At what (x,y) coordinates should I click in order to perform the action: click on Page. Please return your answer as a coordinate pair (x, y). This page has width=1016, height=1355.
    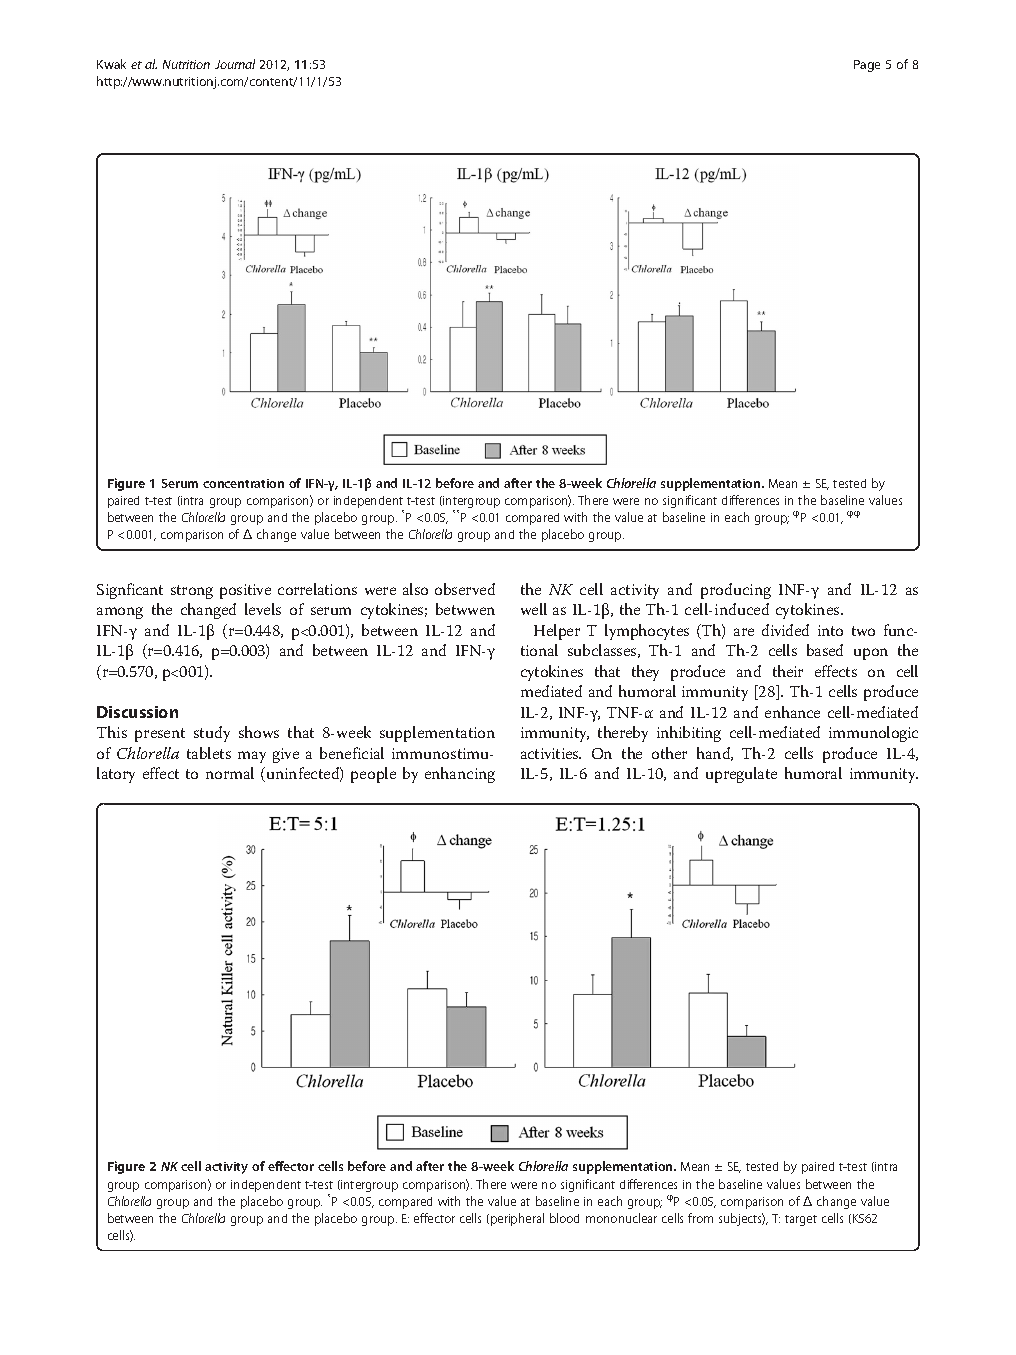
    Looking at the image, I should click on (867, 66).
